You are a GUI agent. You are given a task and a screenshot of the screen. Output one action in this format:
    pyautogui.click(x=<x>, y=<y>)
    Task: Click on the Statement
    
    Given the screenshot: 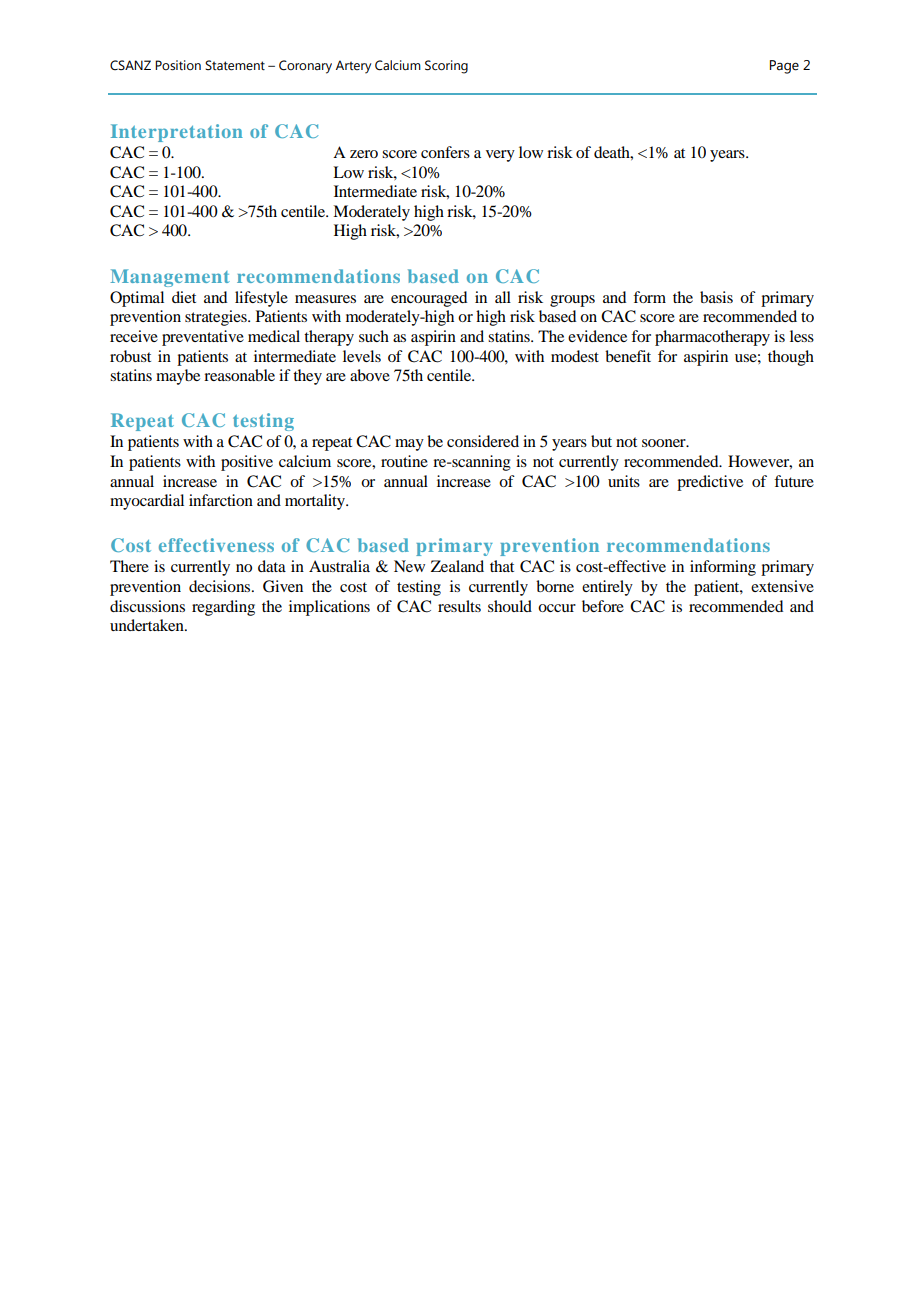 What is the action you would take?
    pyautogui.click(x=235, y=65)
